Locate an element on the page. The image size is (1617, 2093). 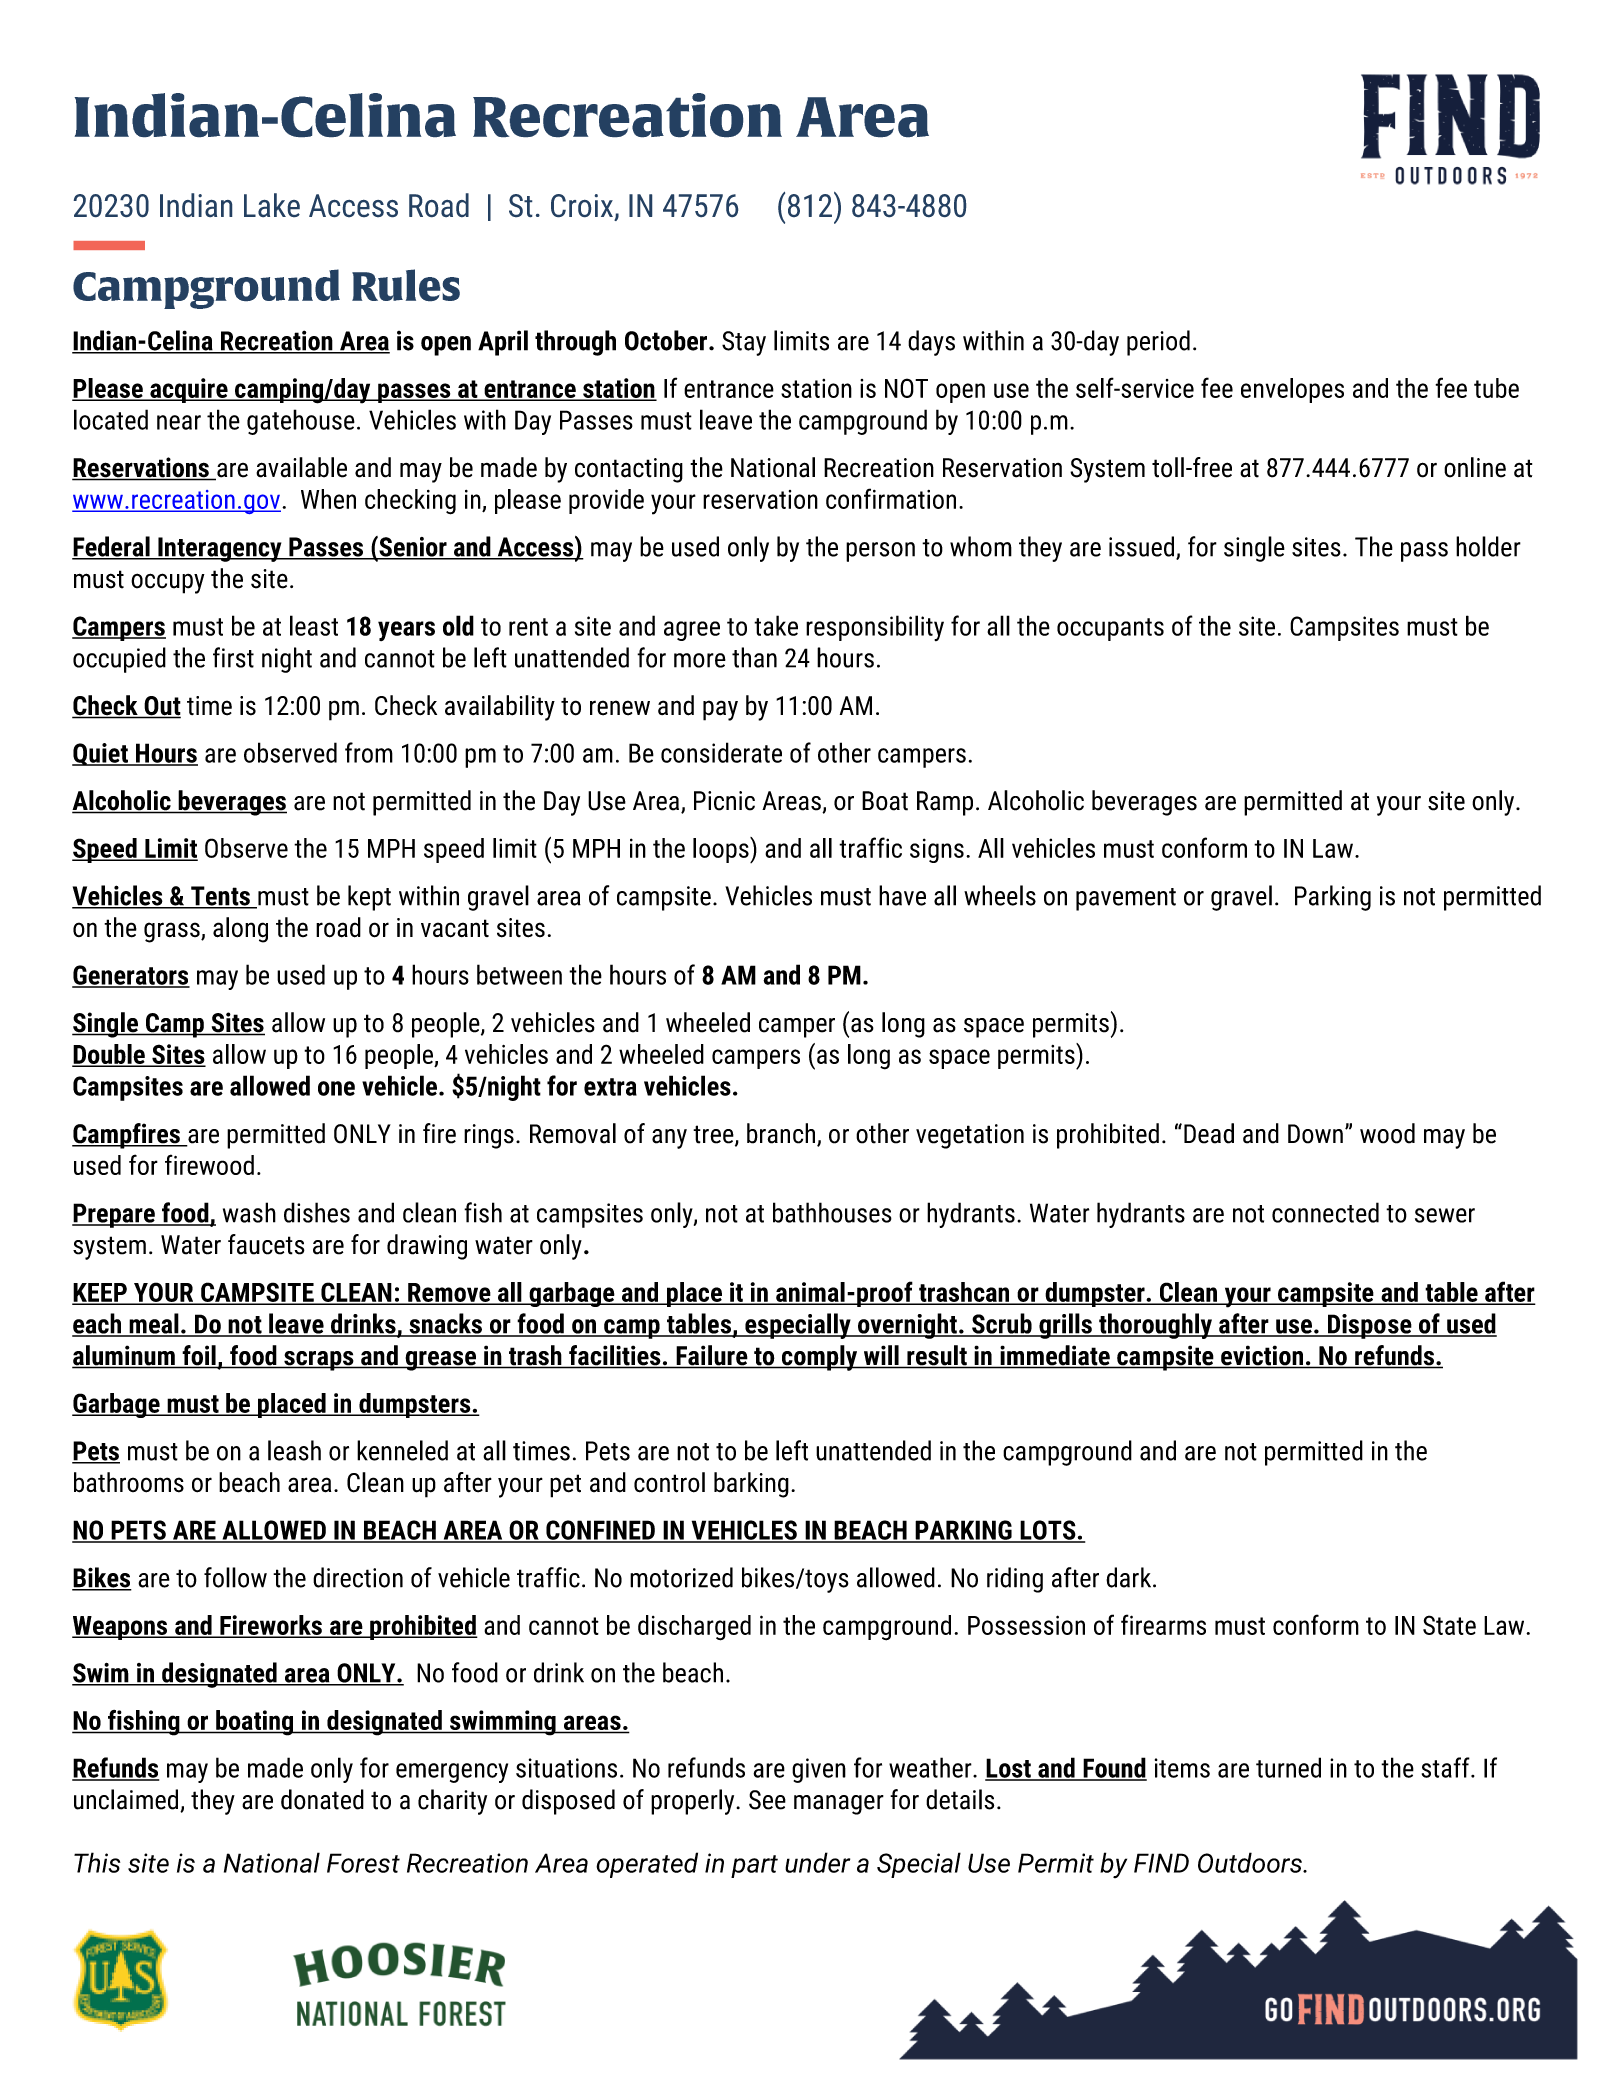
period is located at coordinates (1158, 343).
